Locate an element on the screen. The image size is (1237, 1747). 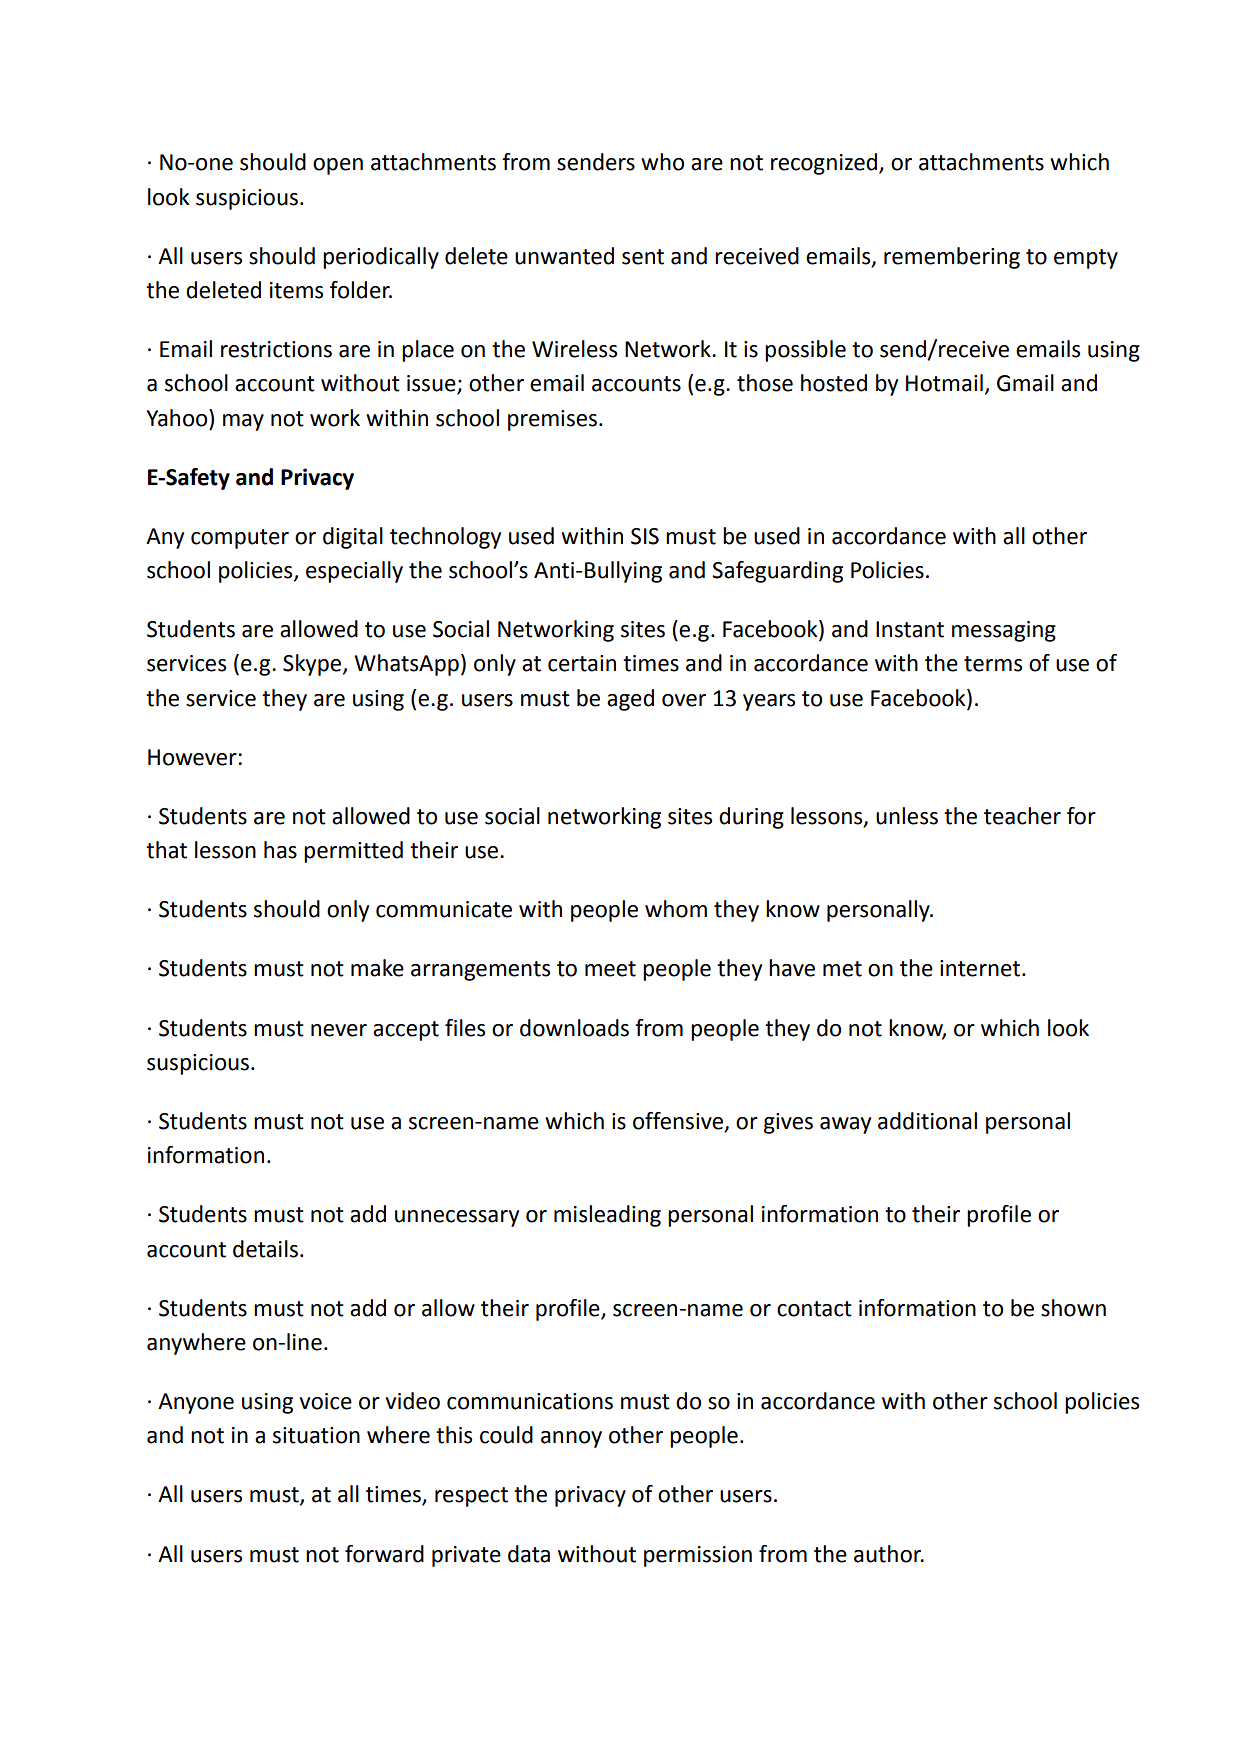
messaging is located at coordinates (1004, 631).
